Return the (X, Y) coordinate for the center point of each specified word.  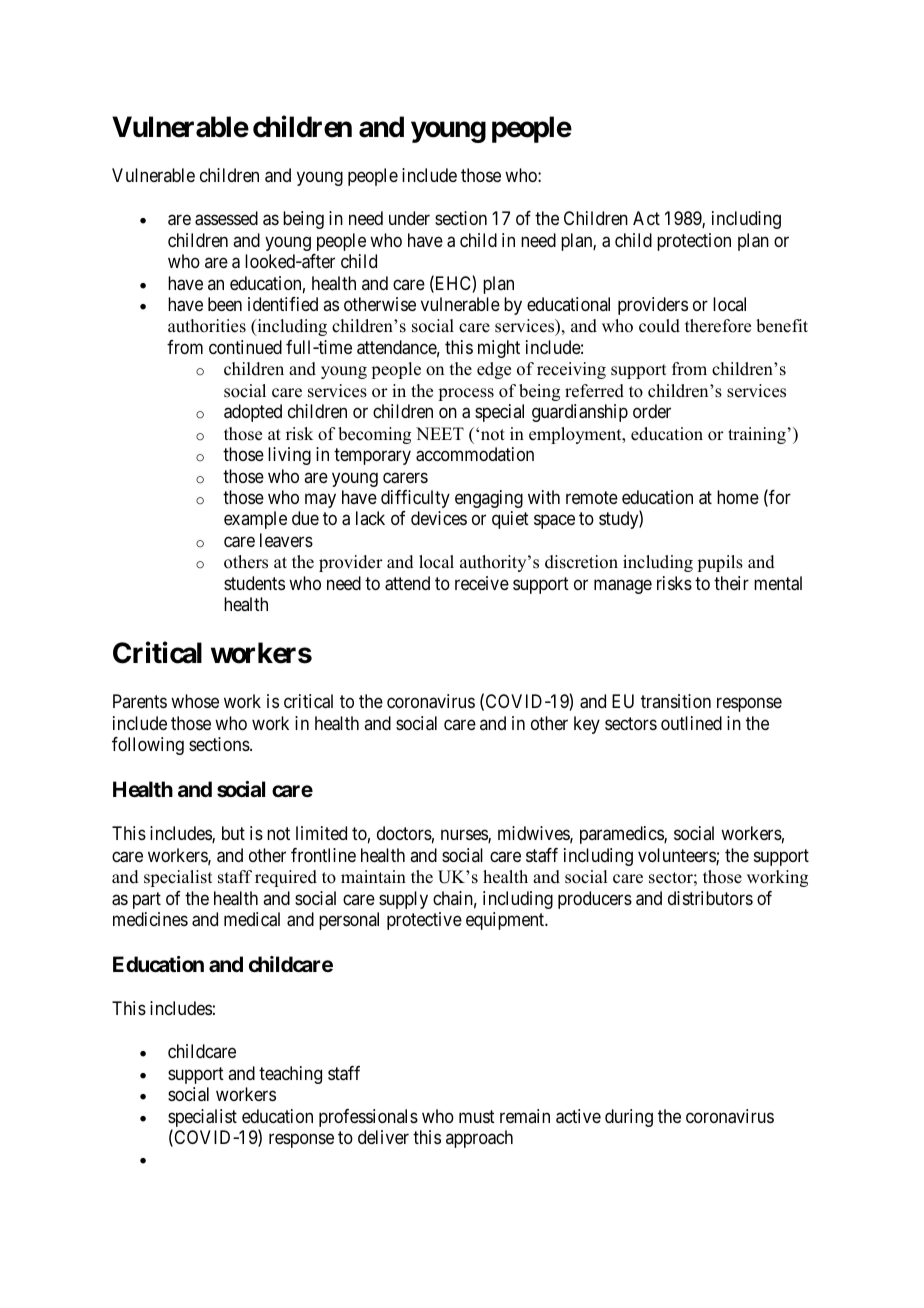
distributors (710, 898)
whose (195, 701)
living (289, 456)
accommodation (475, 454)
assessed (226, 218)
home (738, 497)
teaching (290, 1075)
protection (694, 242)
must (477, 1116)
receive (482, 583)
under (409, 218)
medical (252, 919)
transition (676, 701)
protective (424, 921)
